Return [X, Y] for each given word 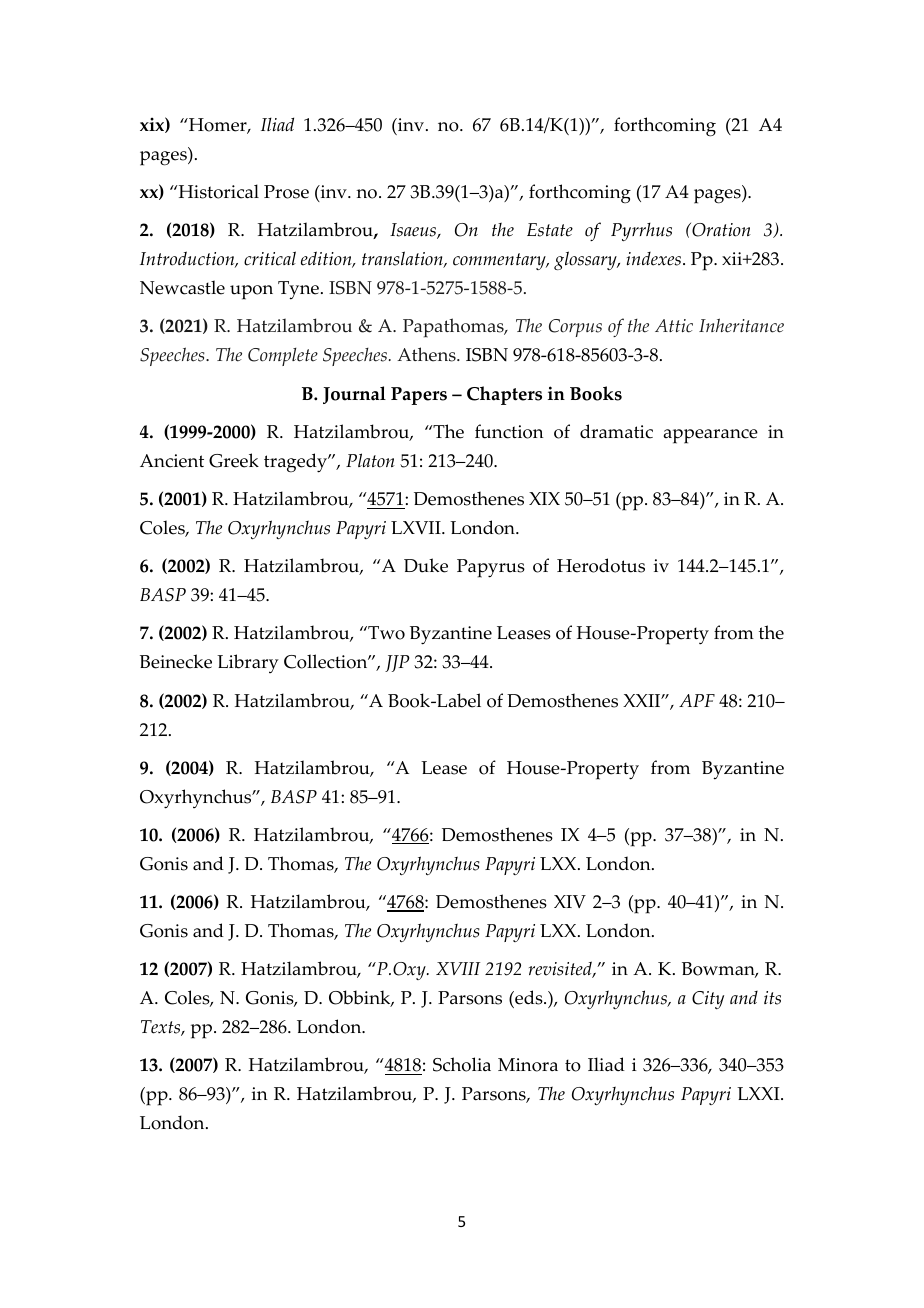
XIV [570, 901]
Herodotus [601, 565]
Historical [217, 191]
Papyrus [491, 568]
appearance [710, 436]
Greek [234, 460]
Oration [720, 230]
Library [248, 663]
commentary [500, 261]
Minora [528, 1065]
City [708, 1000]
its [772, 998]
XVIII [458, 968]
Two [385, 633]
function [509, 431]
